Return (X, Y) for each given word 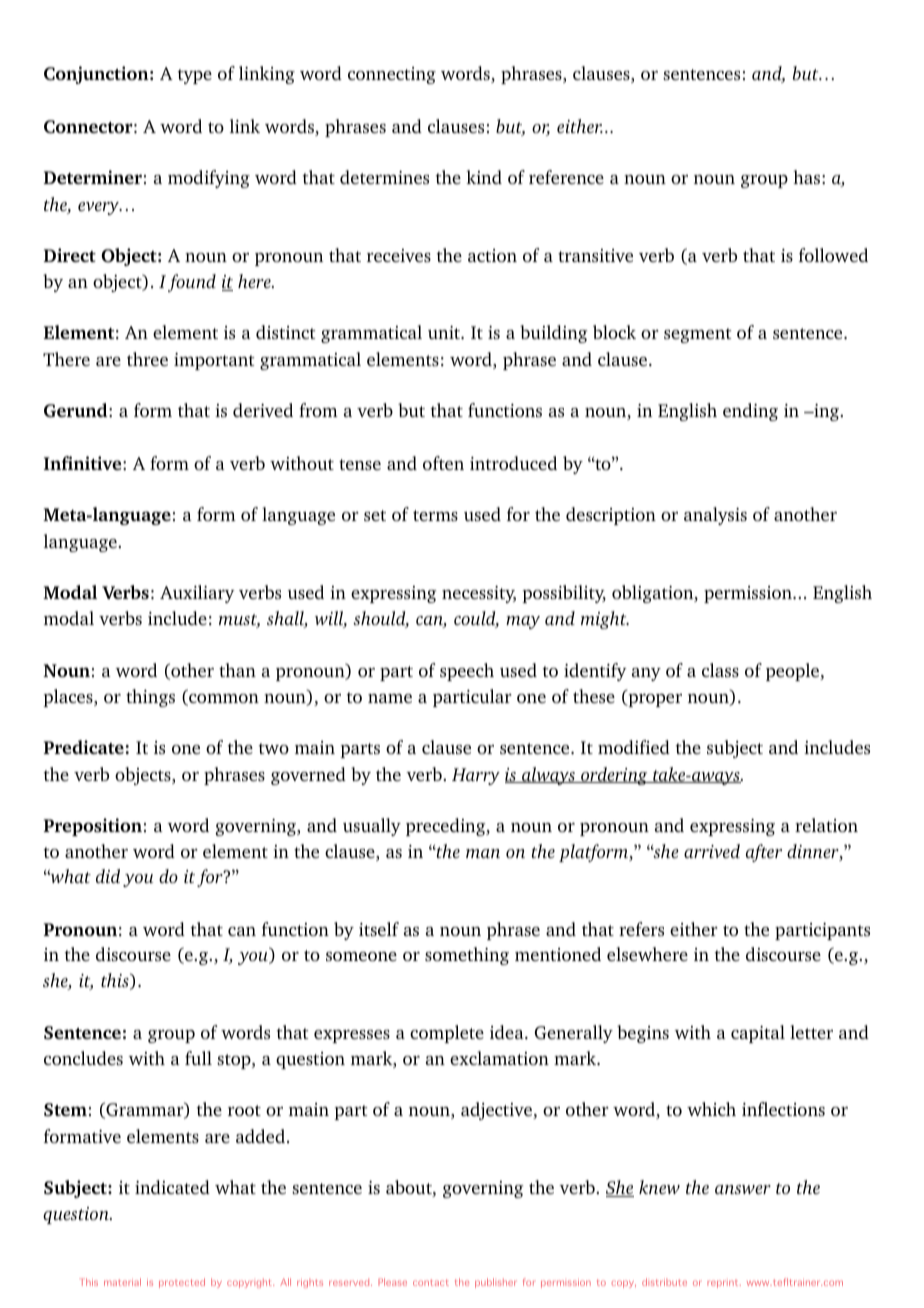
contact (431, 1282)
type (195, 76)
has (806, 177)
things (150, 698)
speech (467, 672)
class (720, 670)
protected (182, 1283)
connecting (392, 75)
